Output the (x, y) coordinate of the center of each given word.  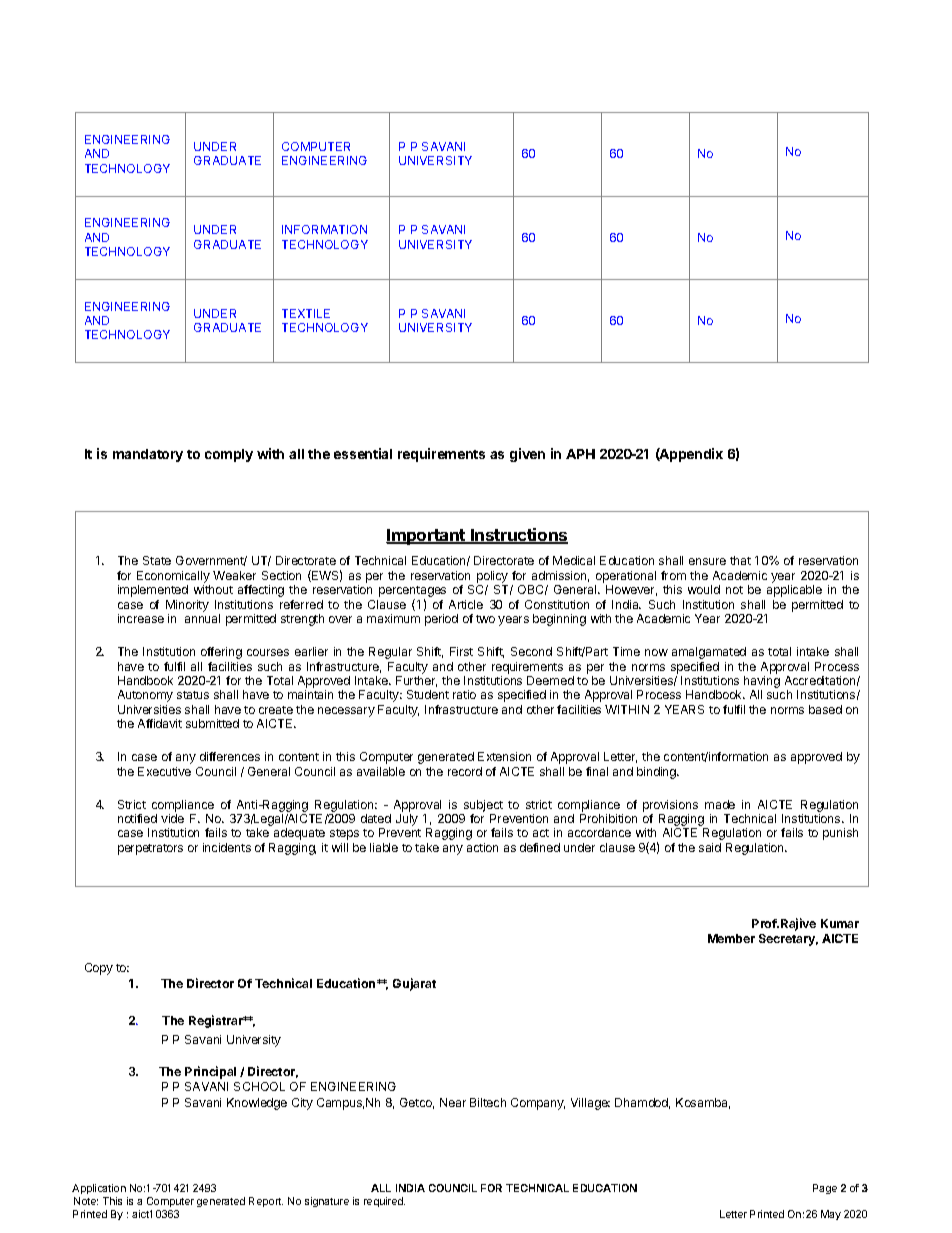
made (720, 804)
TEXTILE (306, 313)
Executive (164, 771)
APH (580, 454)
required (384, 1202)
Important (426, 537)
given (527, 455)
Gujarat (414, 984)
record (465, 771)
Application (99, 1189)
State (157, 560)
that (740, 560)
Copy (99, 969)
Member (731, 938)
